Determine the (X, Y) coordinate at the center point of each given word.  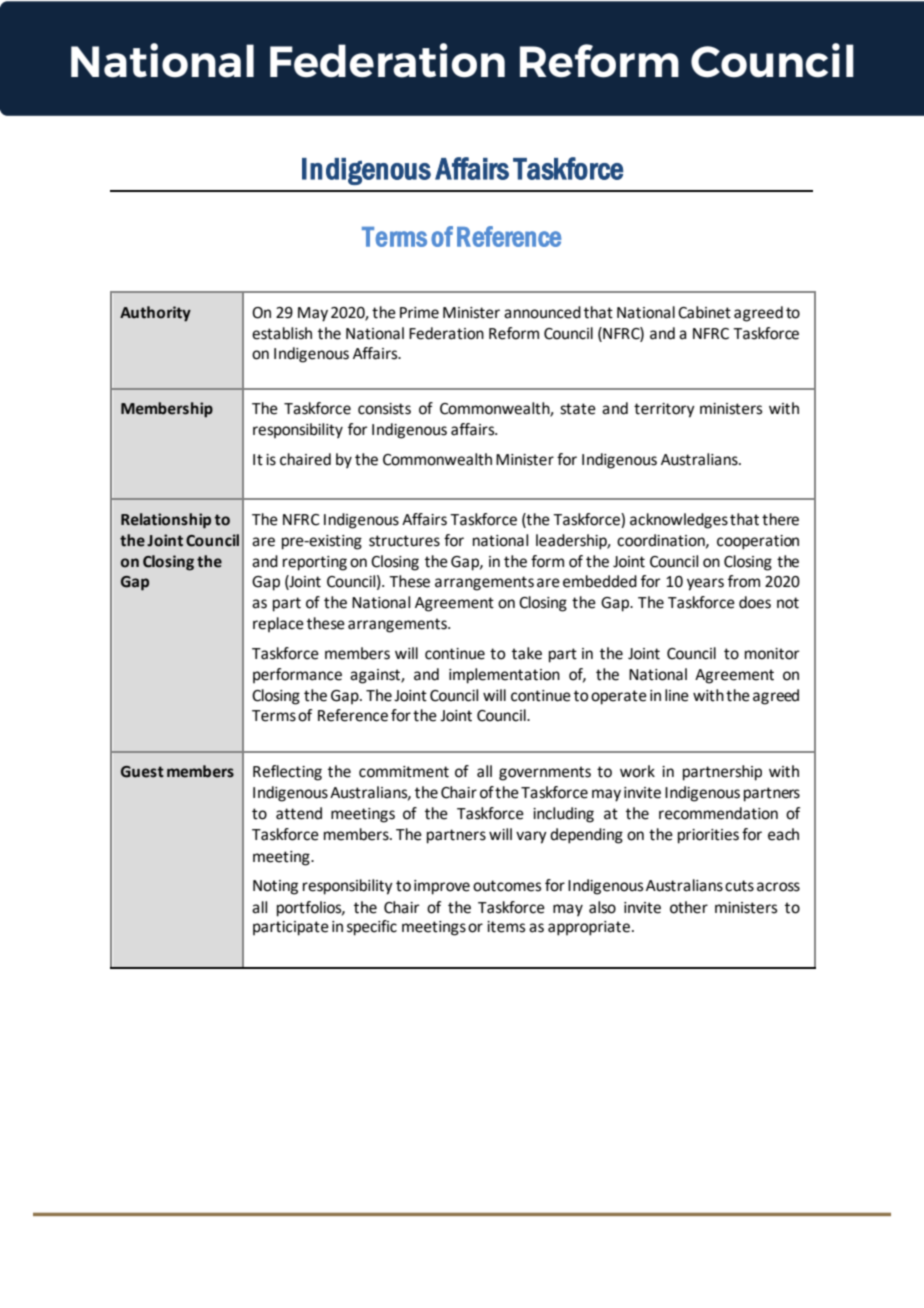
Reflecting (287, 773)
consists (384, 409)
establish (282, 333)
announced (542, 312)
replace (278, 624)
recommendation (718, 813)
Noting (275, 887)
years (705, 584)
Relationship (166, 521)
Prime (419, 313)
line (677, 695)
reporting (315, 563)
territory (664, 410)
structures (404, 541)
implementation (504, 676)
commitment (404, 772)
